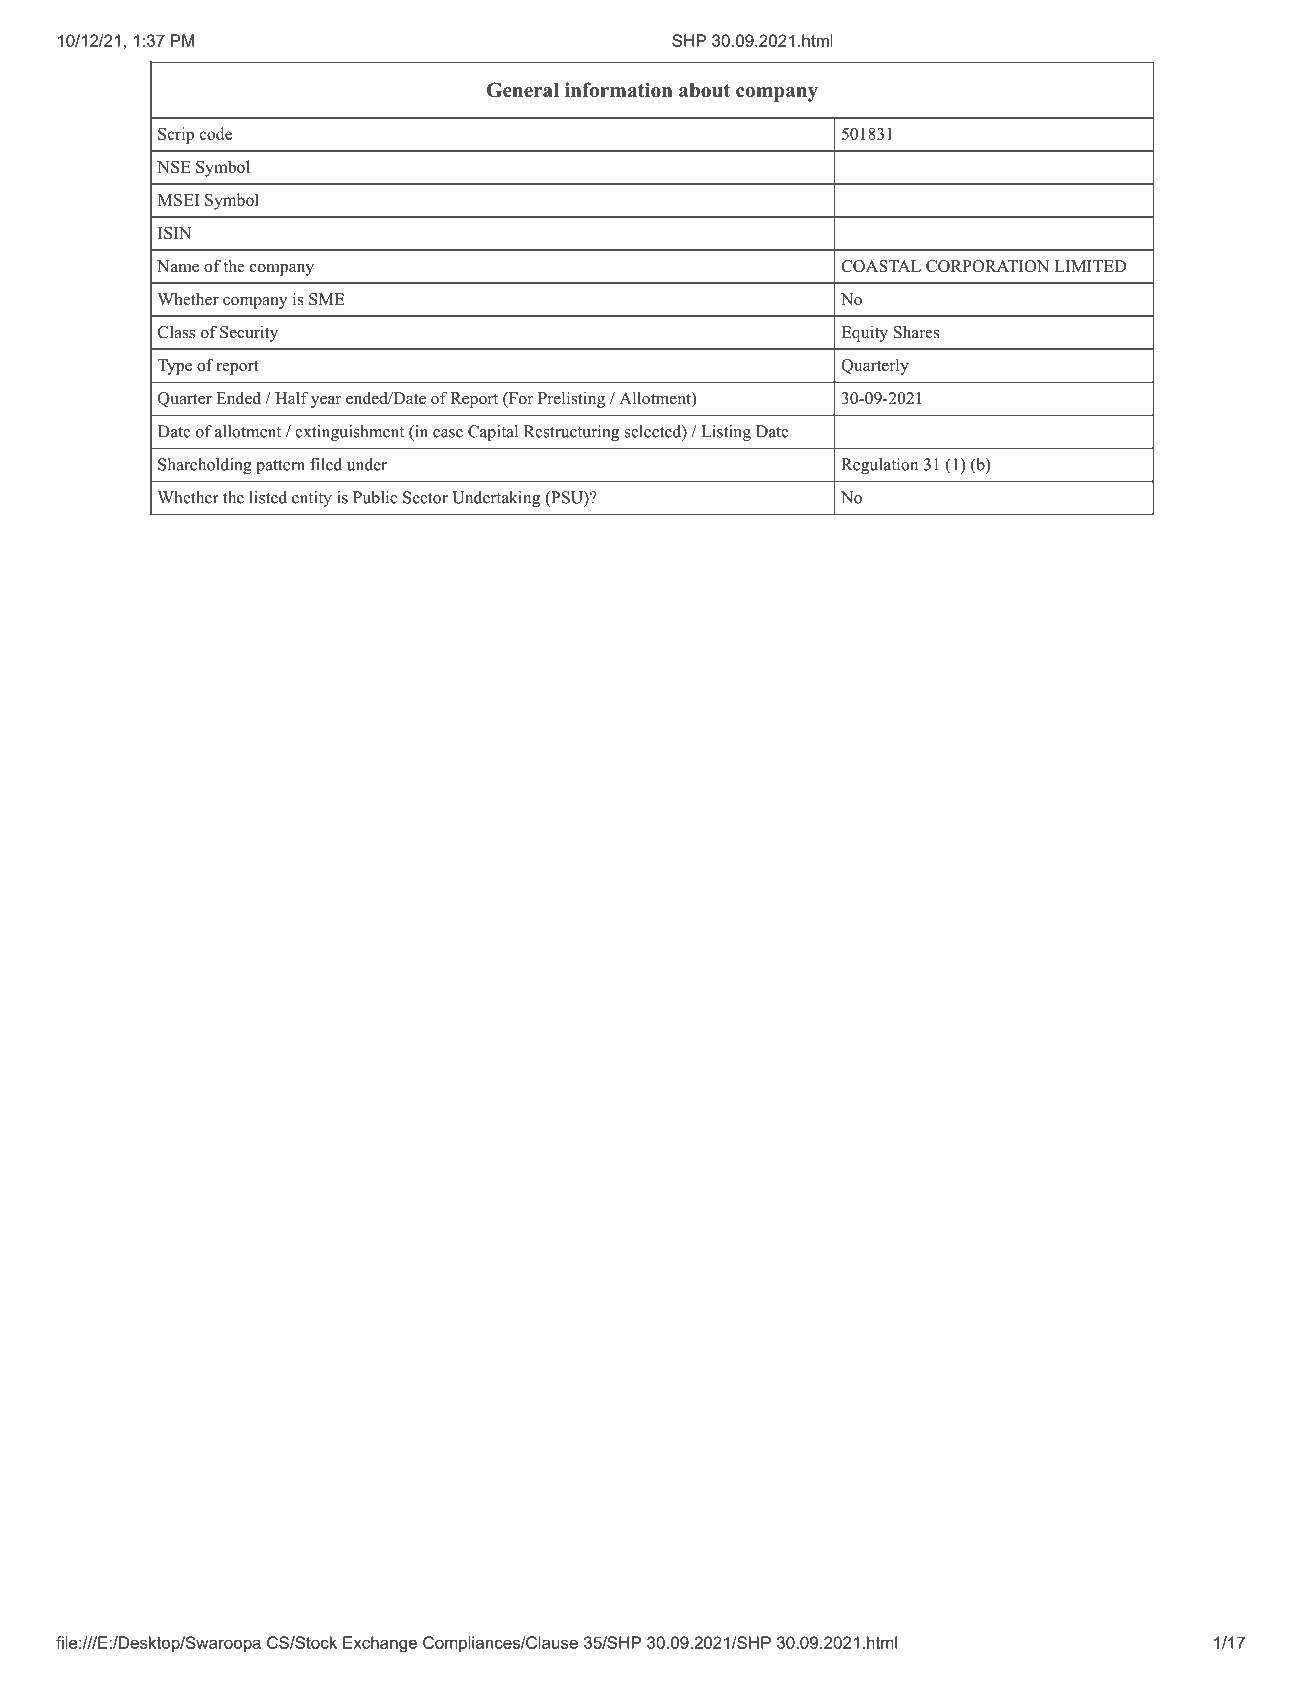  Describe the element at coordinates (380, 1644) in the document. I see `Exchange` at that location.
